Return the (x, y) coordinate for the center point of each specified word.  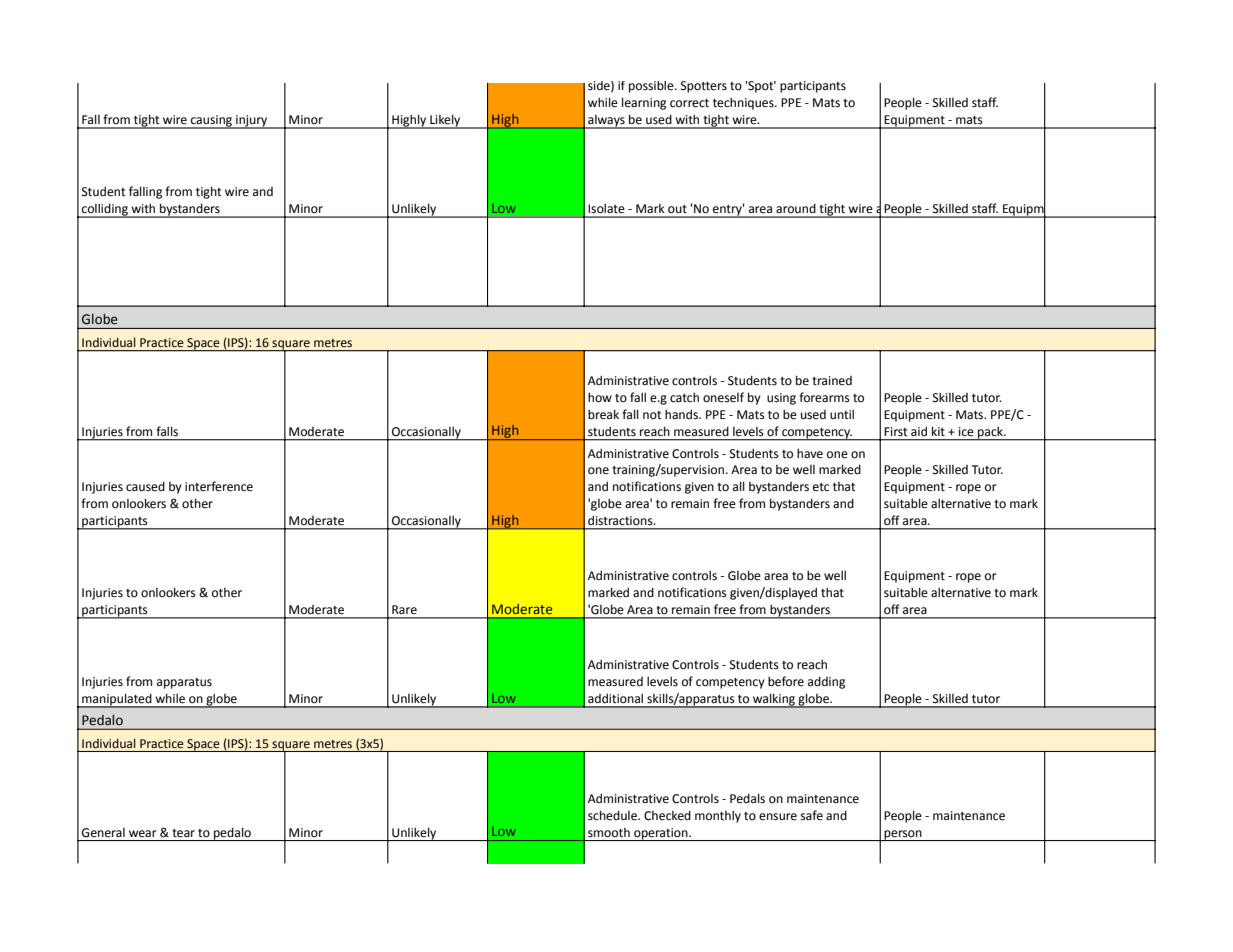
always (606, 122)
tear (183, 833)
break (603, 414)
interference (219, 486)
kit (938, 431)
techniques (744, 103)
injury (252, 122)
